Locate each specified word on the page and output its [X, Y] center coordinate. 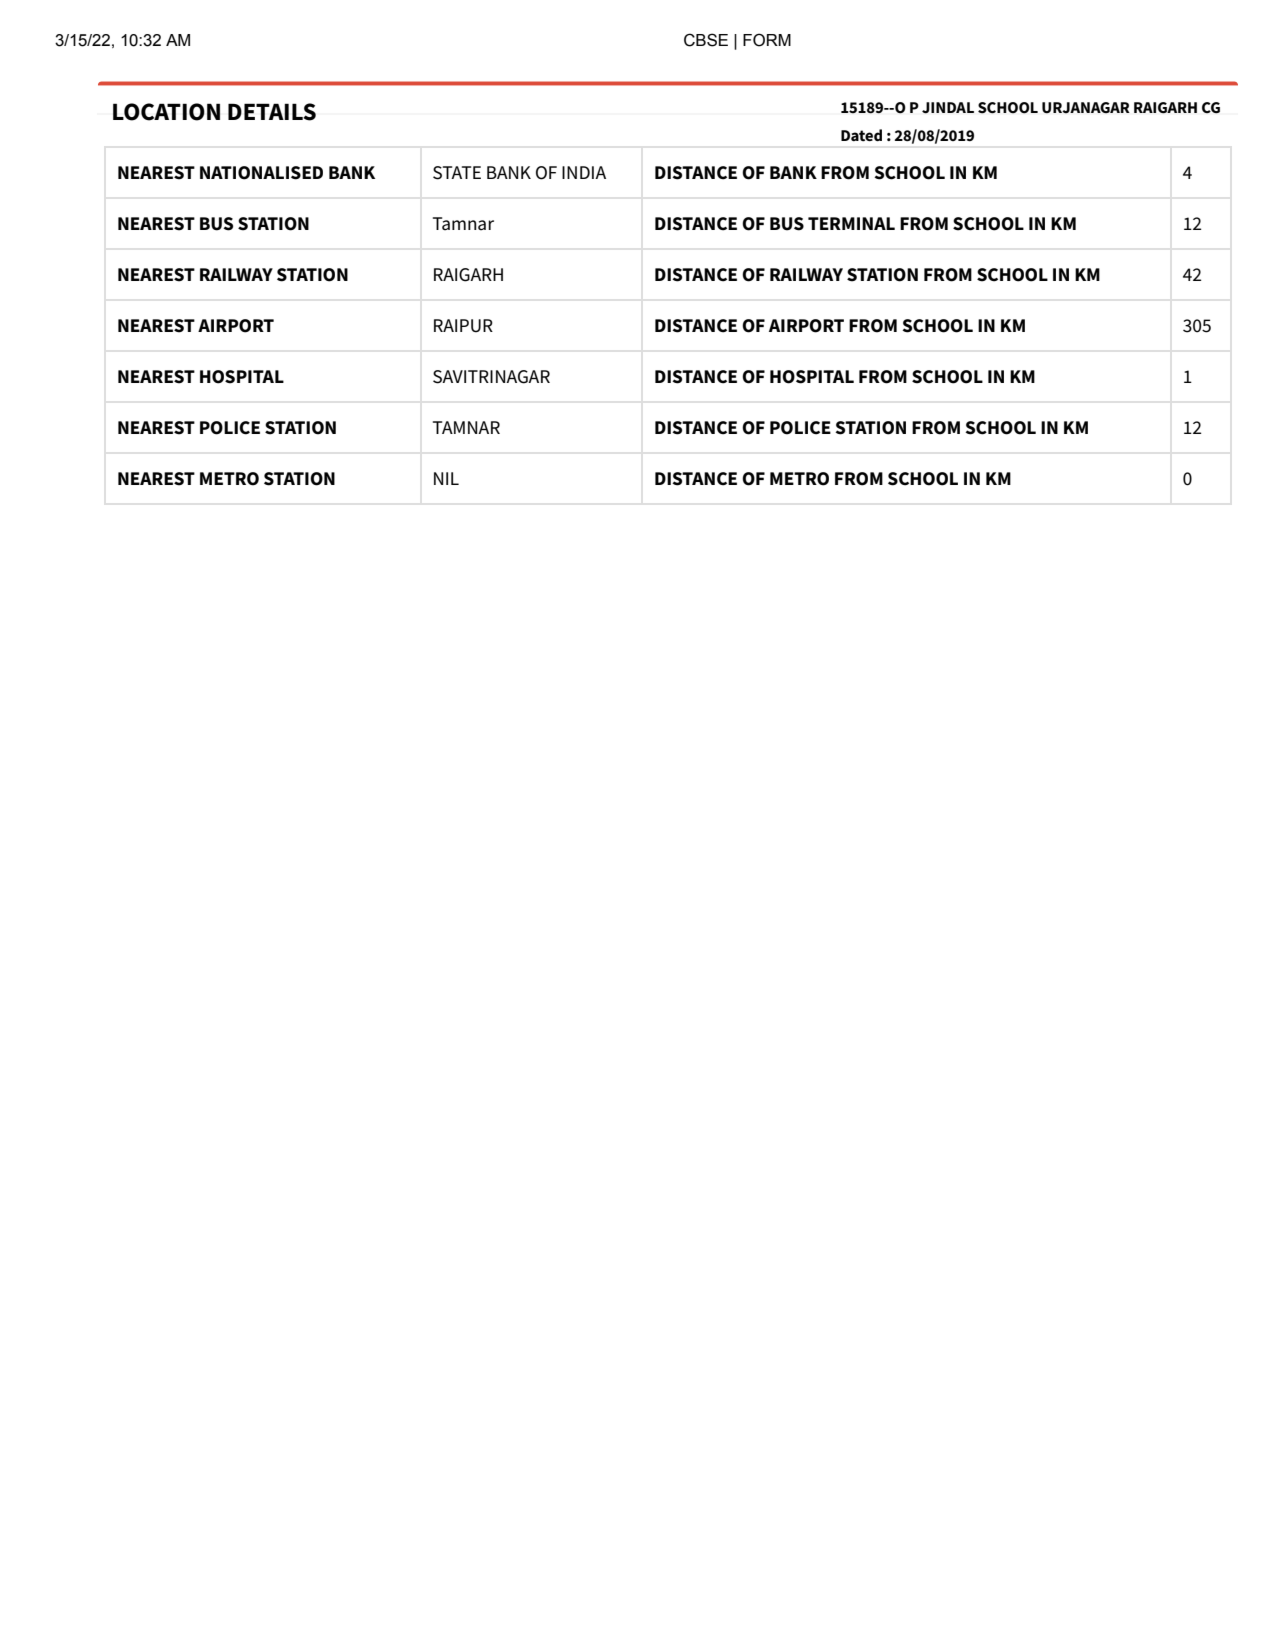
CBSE [706, 40]
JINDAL [948, 108]
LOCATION [166, 112]
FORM [767, 40]
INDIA [584, 172]
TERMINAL [851, 223]
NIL [446, 478]
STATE [457, 173]
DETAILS [272, 112]
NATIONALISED [261, 173]
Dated [861, 135]
